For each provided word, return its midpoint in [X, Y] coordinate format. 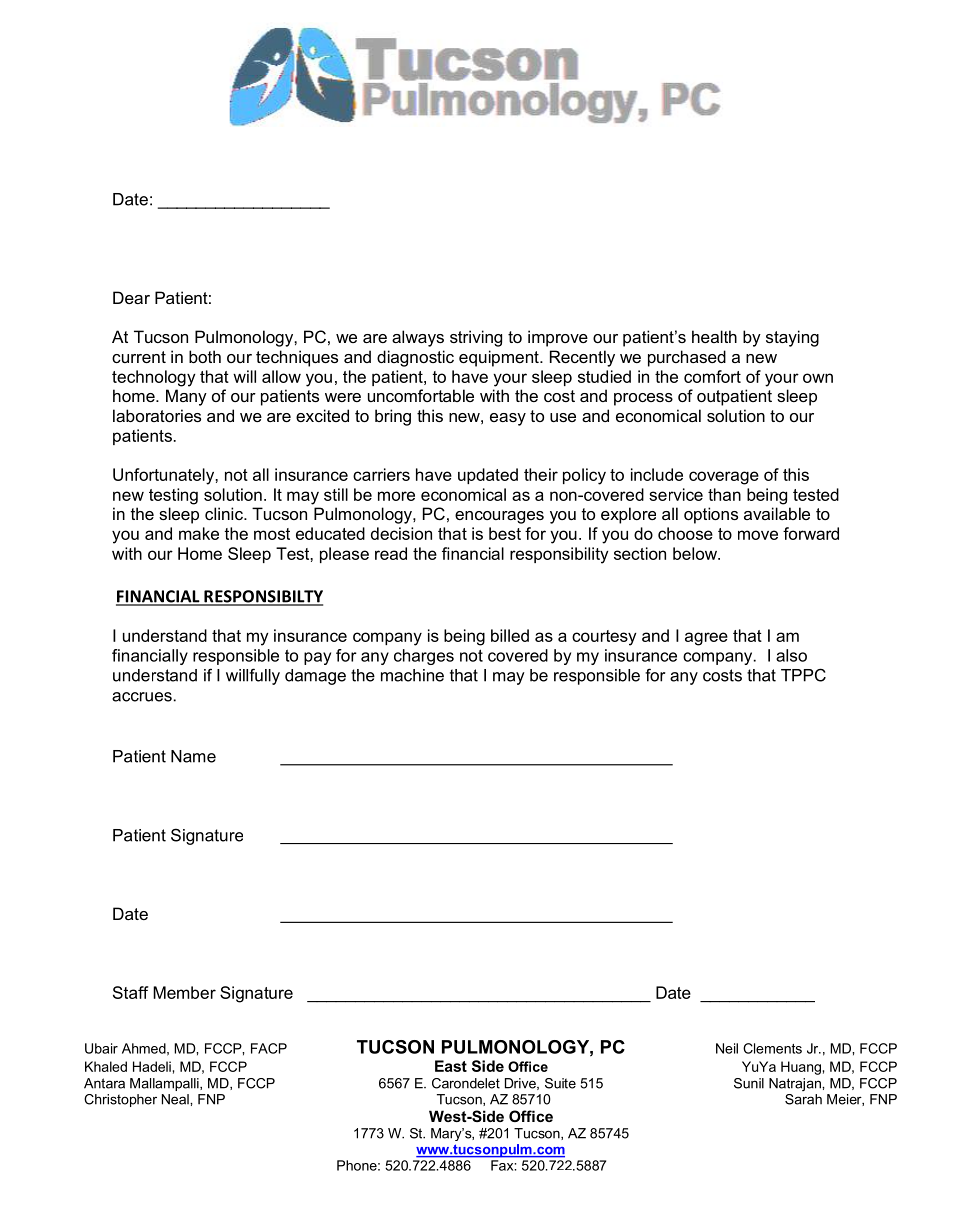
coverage [724, 478]
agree [706, 639]
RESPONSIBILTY [262, 597]
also [791, 655]
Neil [727, 1048]
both [205, 356]
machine [412, 675]
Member [184, 992]
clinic [225, 513]
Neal [176, 1099]
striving [476, 338]
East [451, 1066]
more [396, 496]
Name [193, 756]
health [714, 336]
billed [510, 635]
